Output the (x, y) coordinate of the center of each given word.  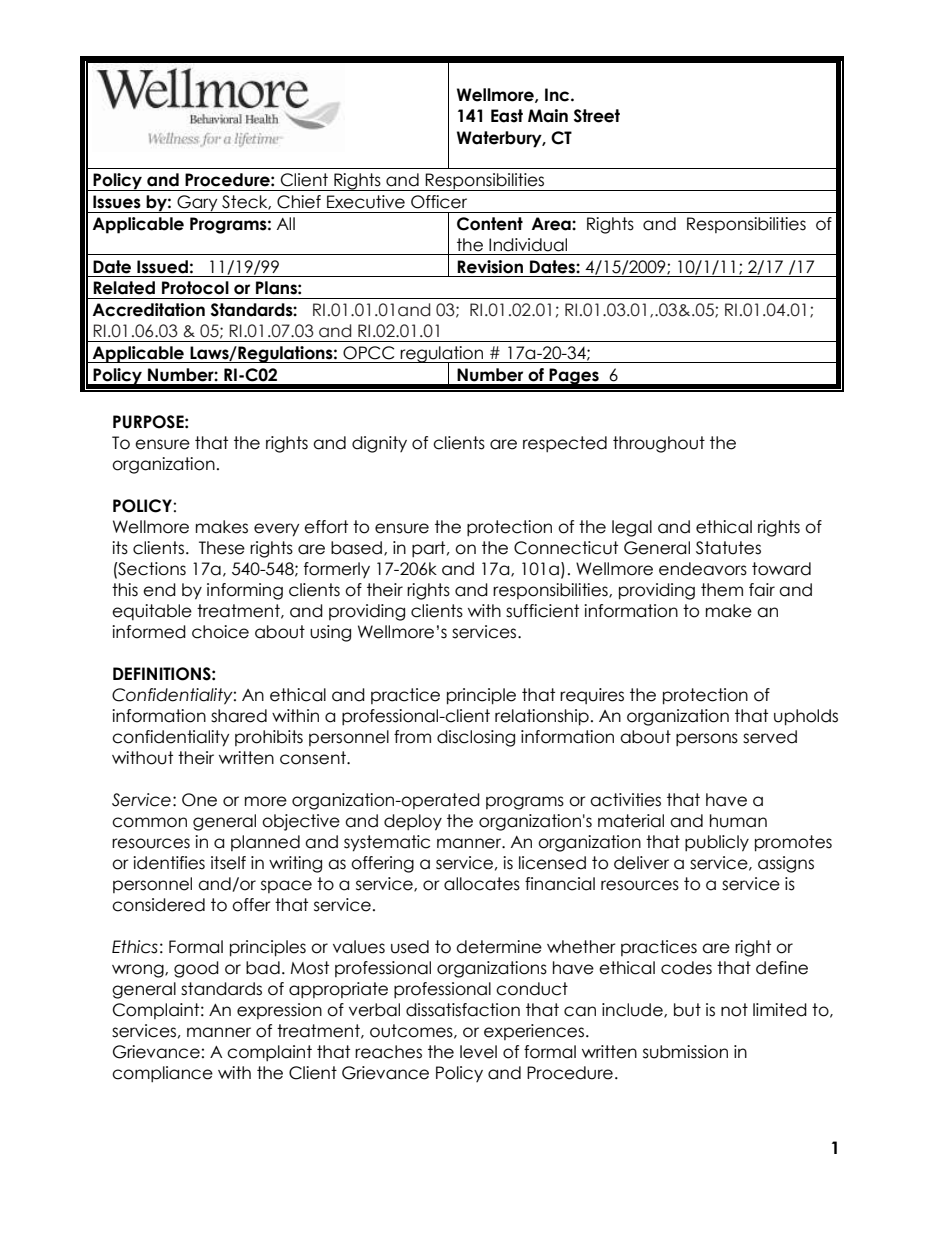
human (738, 821)
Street (597, 116)
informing (245, 591)
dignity (379, 444)
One (199, 800)
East (507, 116)
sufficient (542, 611)
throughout (659, 444)
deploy (413, 822)
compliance (162, 1074)
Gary (197, 204)
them (722, 590)
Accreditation (148, 310)
